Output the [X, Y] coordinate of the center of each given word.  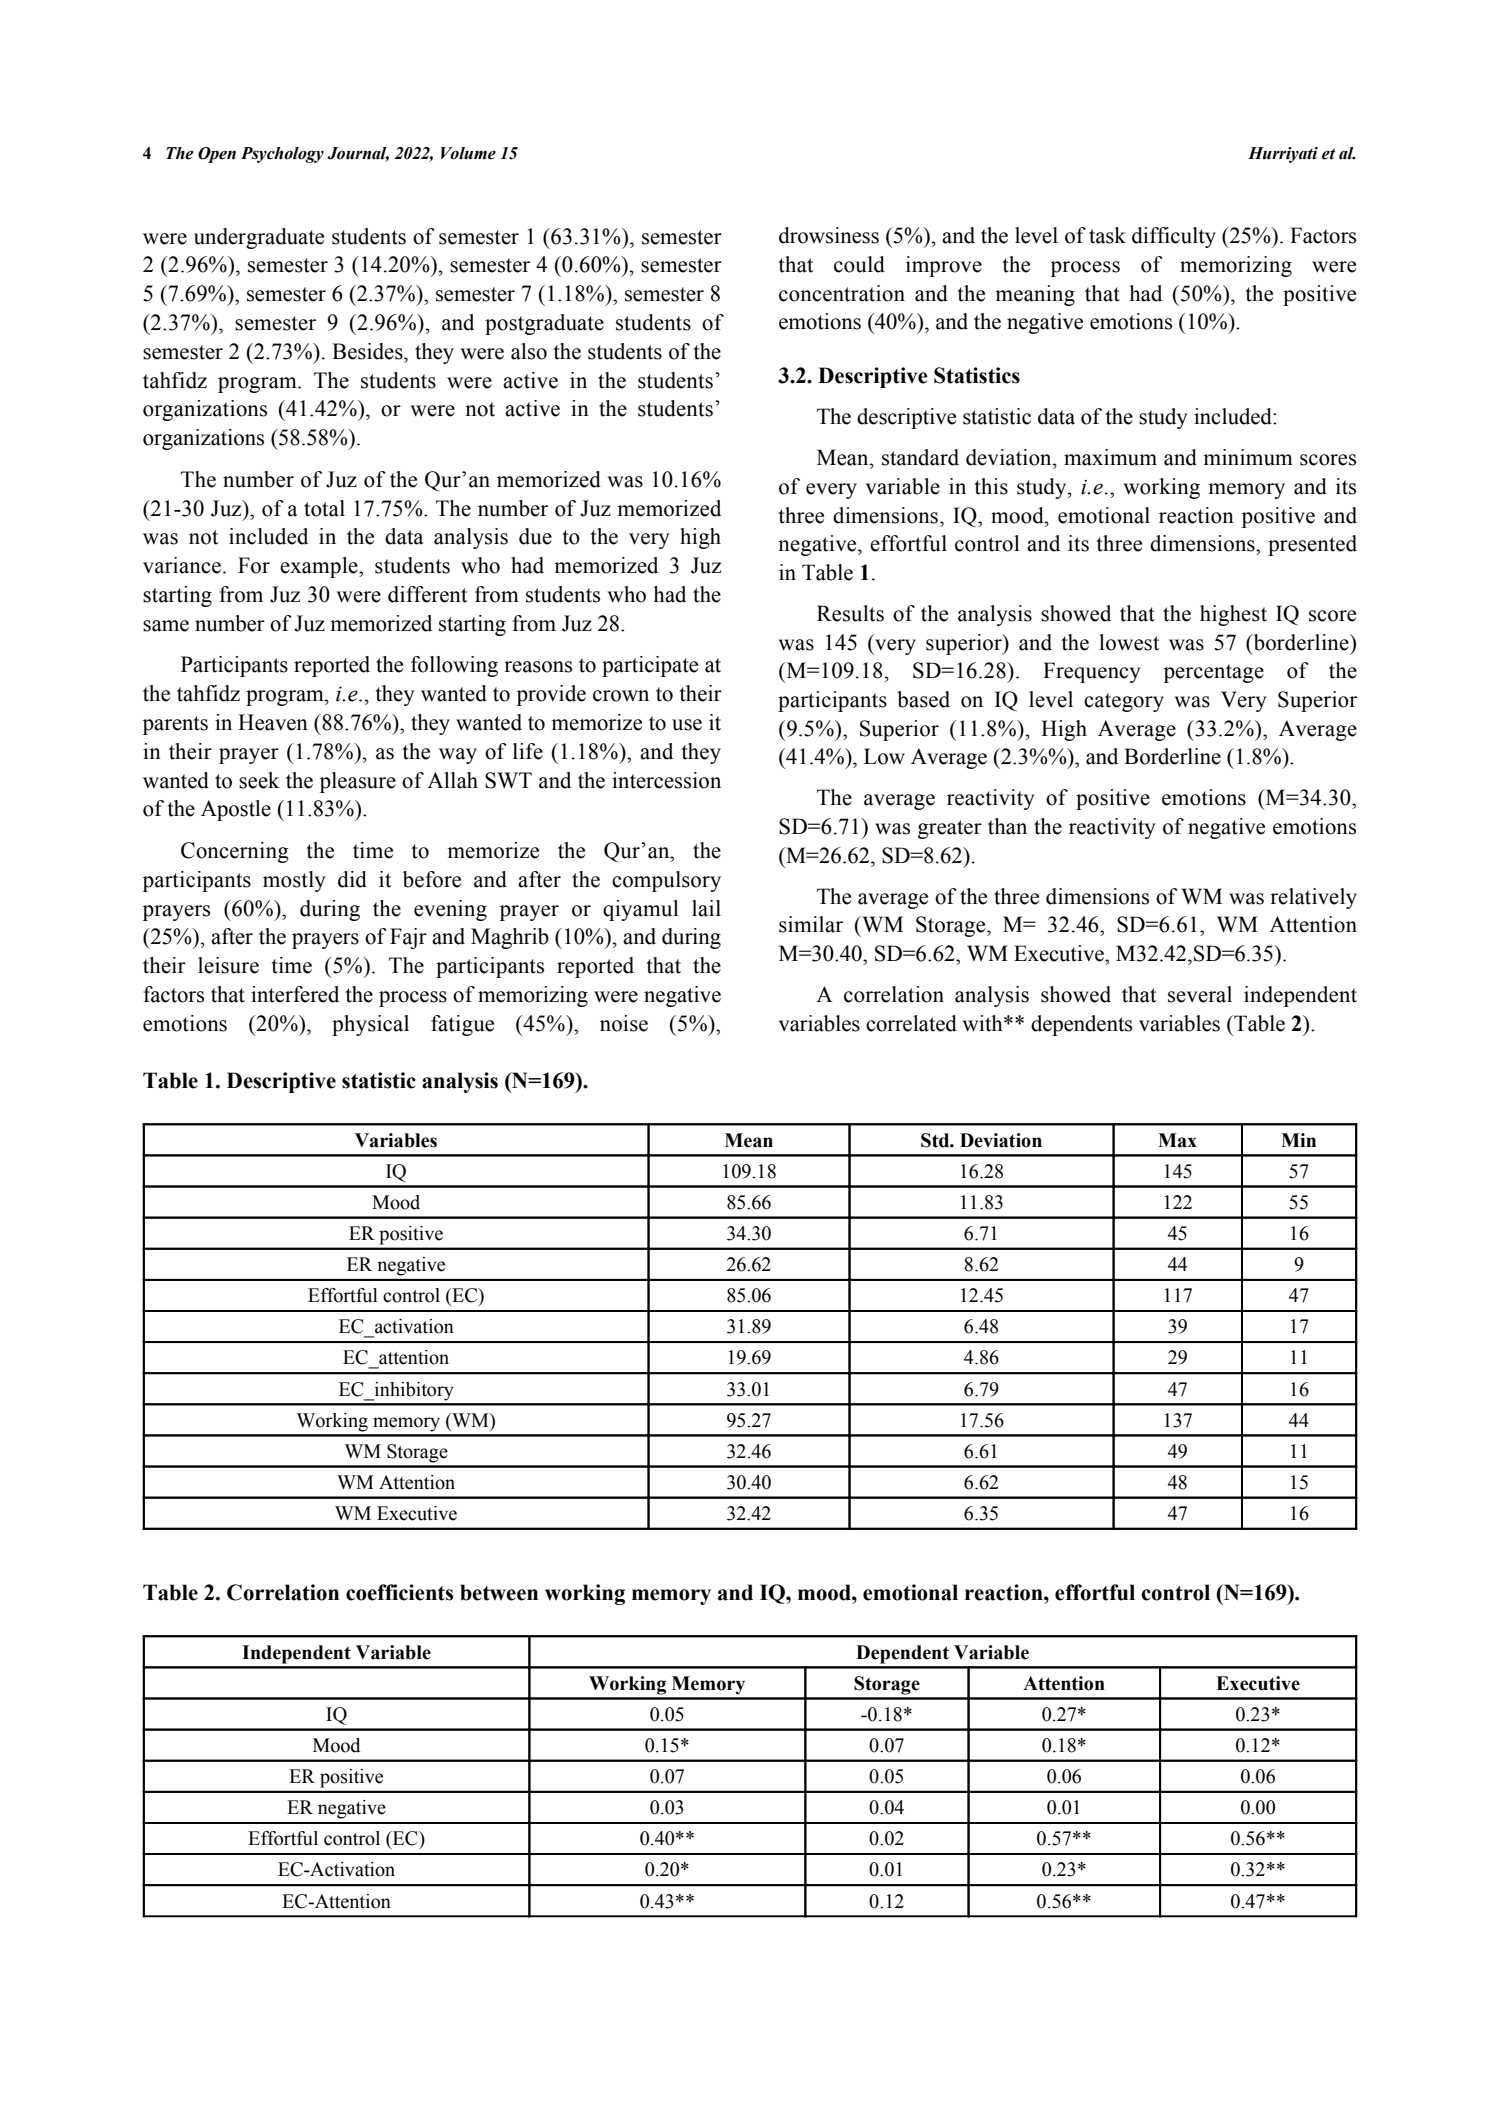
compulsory [666, 881]
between [499, 1592]
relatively [1313, 898]
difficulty [1174, 237]
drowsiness [829, 235]
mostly [294, 881]
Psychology [282, 155]
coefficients [399, 1592]
